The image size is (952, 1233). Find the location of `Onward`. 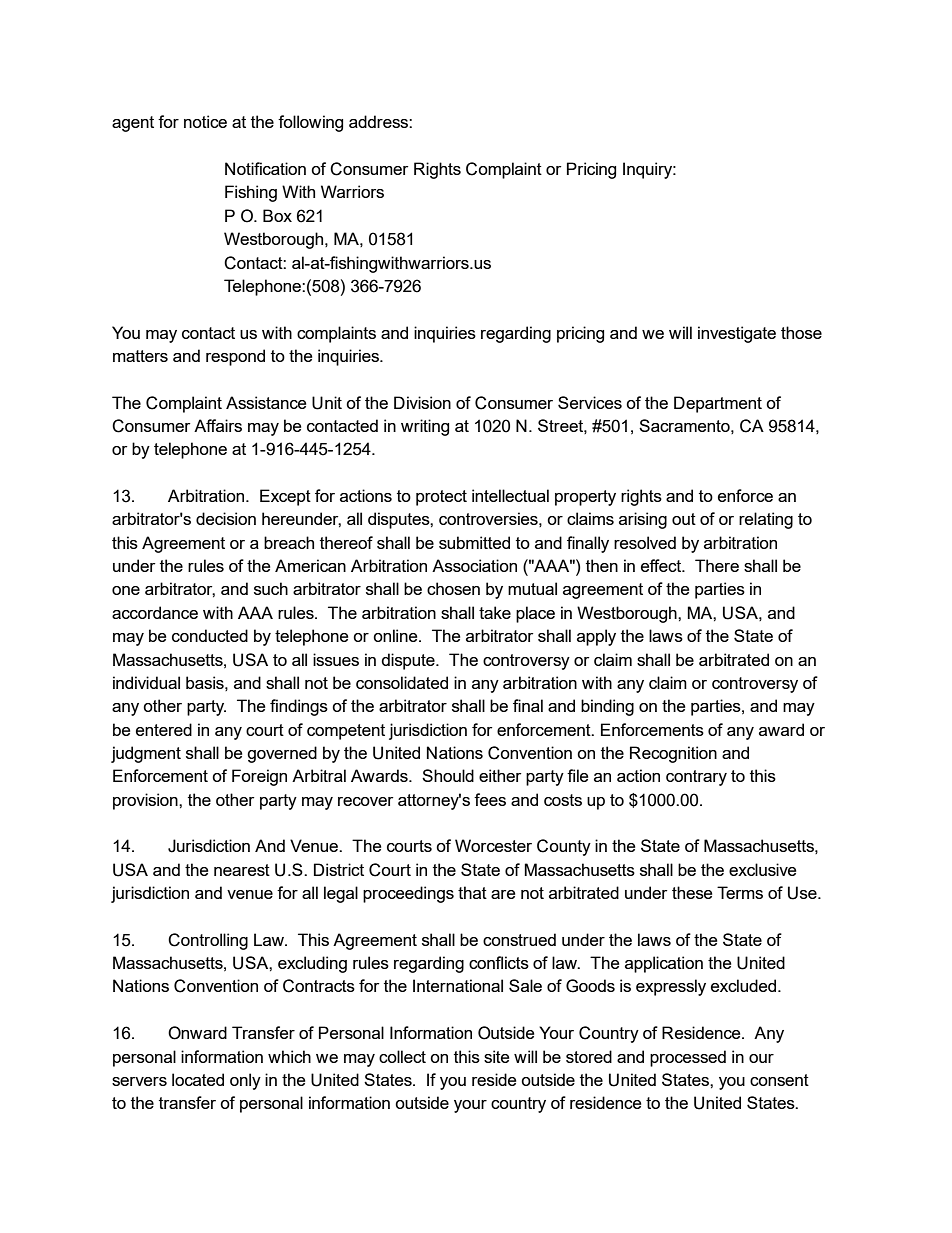

Onward is located at coordinates (197, 1033).
